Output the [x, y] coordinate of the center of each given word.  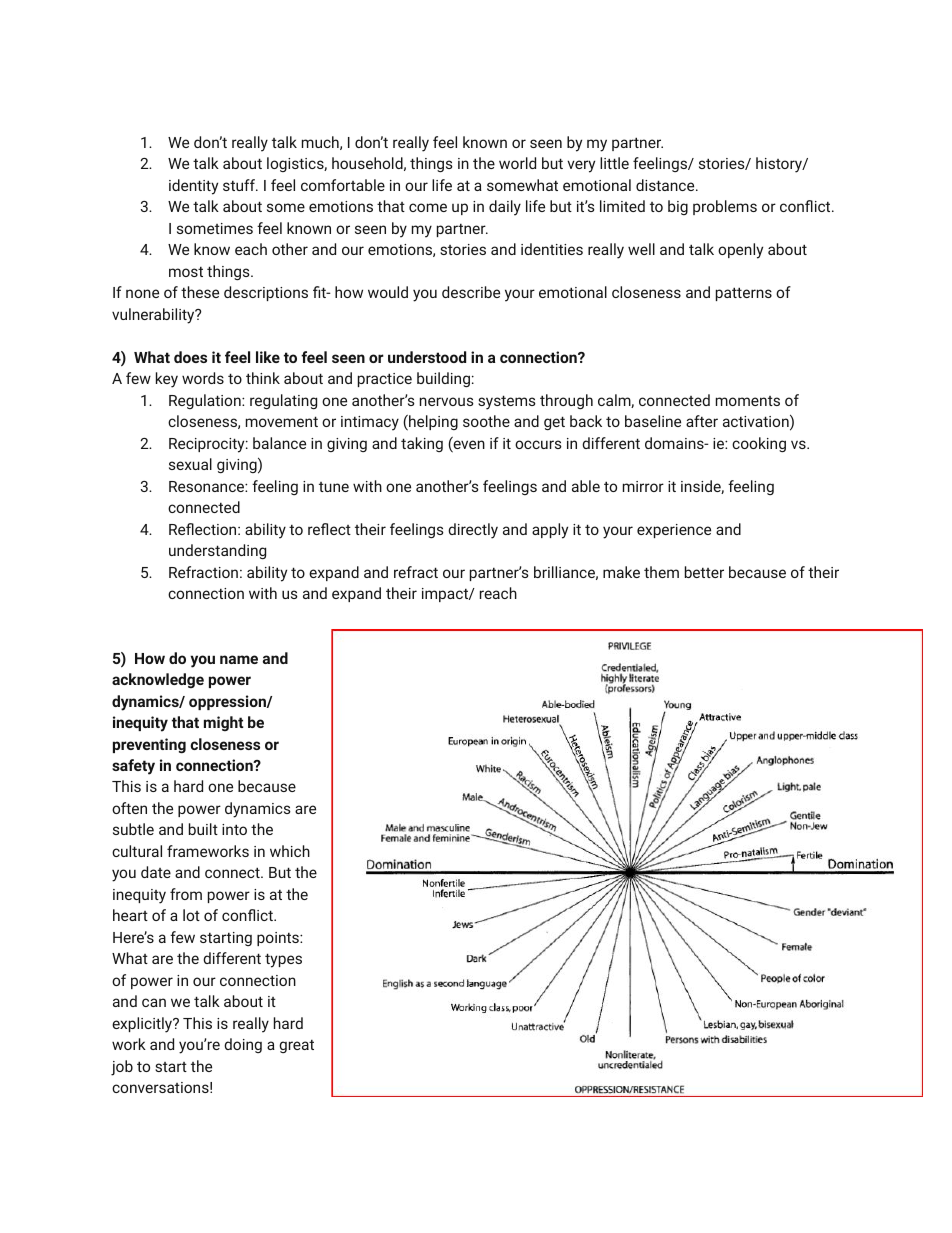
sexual [190, 464]
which [290, 851]
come [428, 207]
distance [666, 185]
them [661, 572]
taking [422, 444]
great [296, 1046]
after [702, 421]
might [224, 723]
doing [243, 1045]
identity [193, 187]
